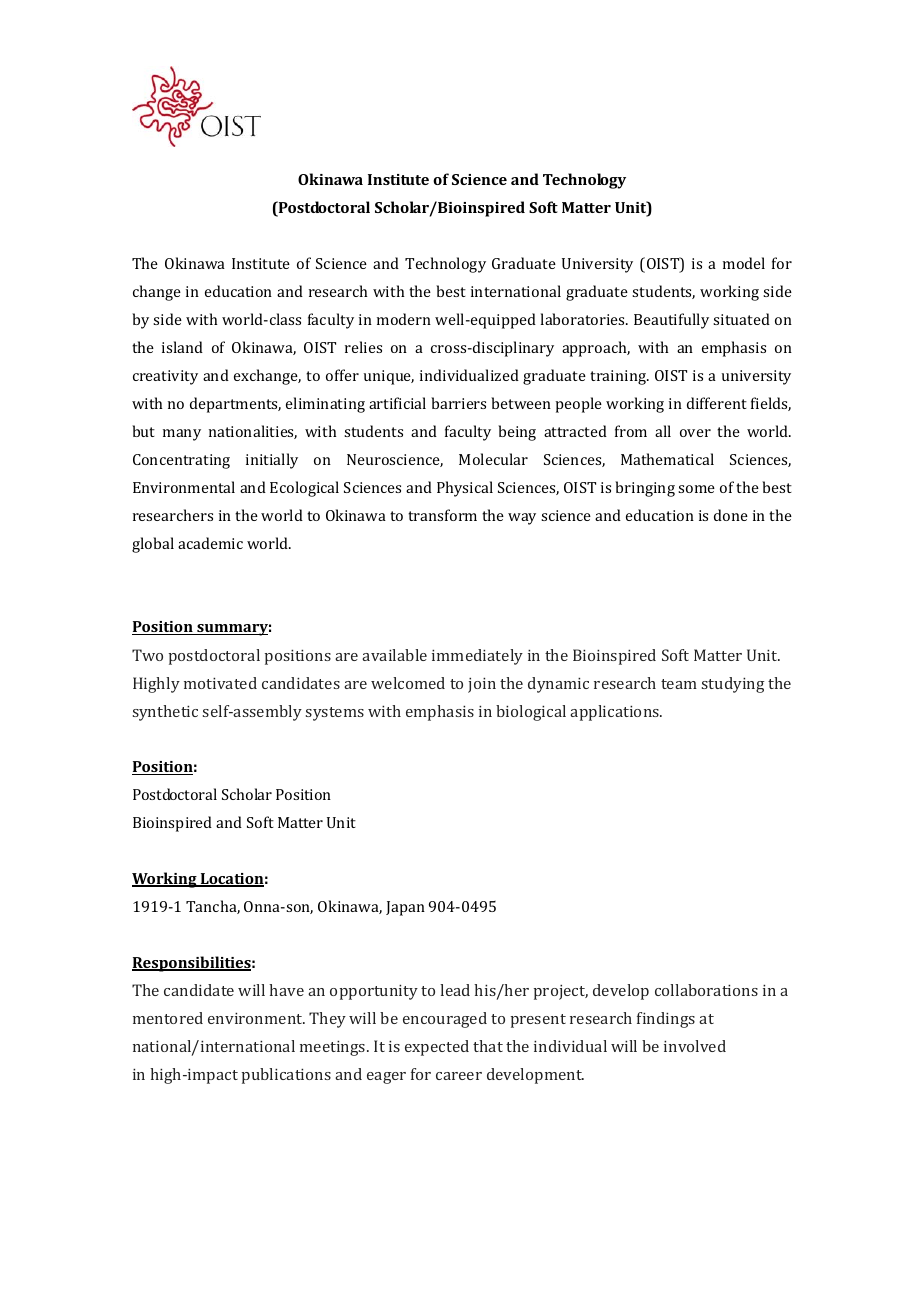  I want to click on modern, so click(404, 319).
